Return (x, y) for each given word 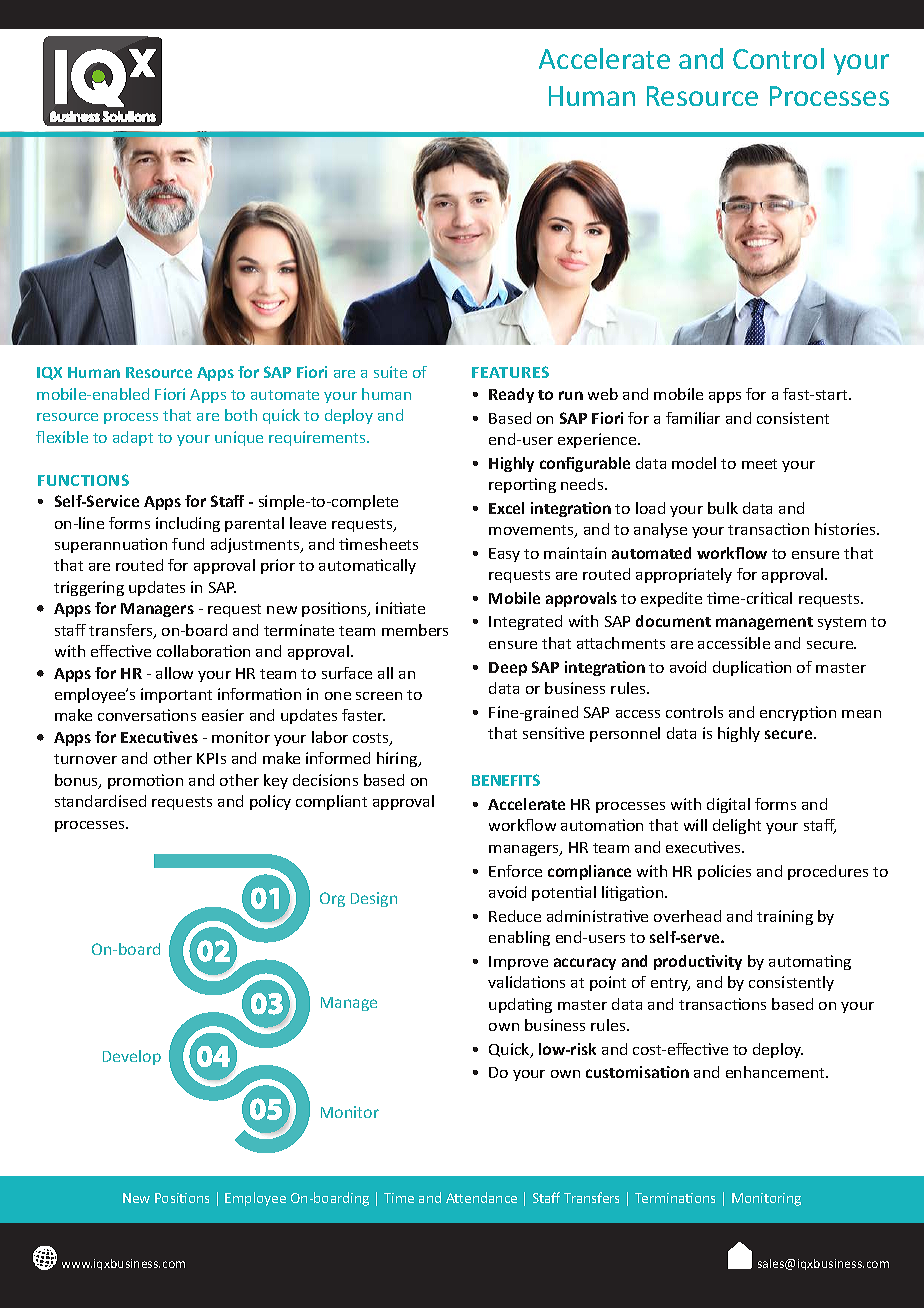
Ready (511, 395)
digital (728, 805)
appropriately (684, 575)
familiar (693, 418)
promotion (145, 781)
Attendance (481, 1197)
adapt (133, 438)
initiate (400, 608)
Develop (132, 1057)
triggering (89, 588)
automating (810, 962)
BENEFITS (506, 780)
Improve (518, 963)
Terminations (675, 1198)
